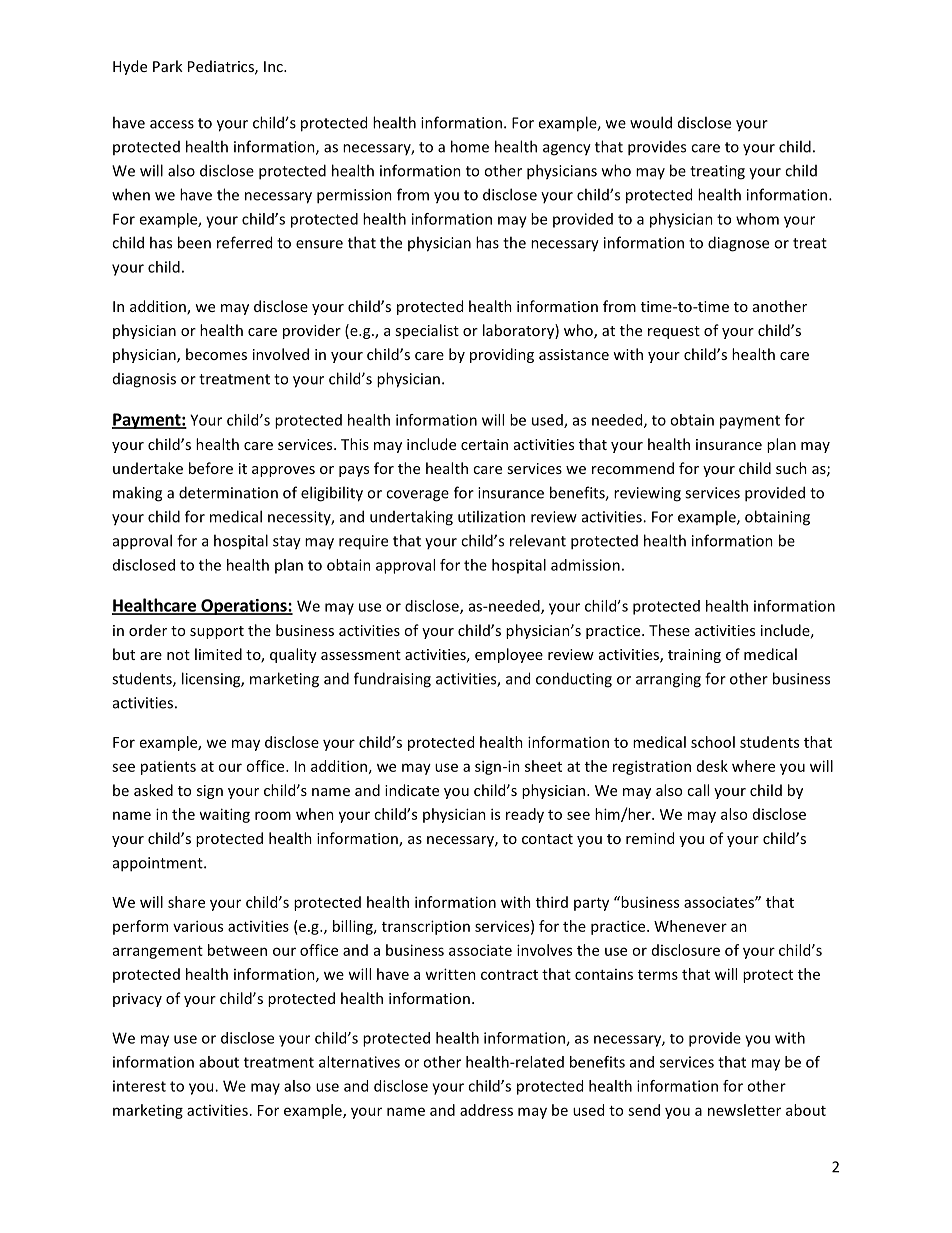 The height and width of the screenshot is (1233, 952). Describe the element at coordinates (470, 146) in the screenshot. I see `home` at that location.
